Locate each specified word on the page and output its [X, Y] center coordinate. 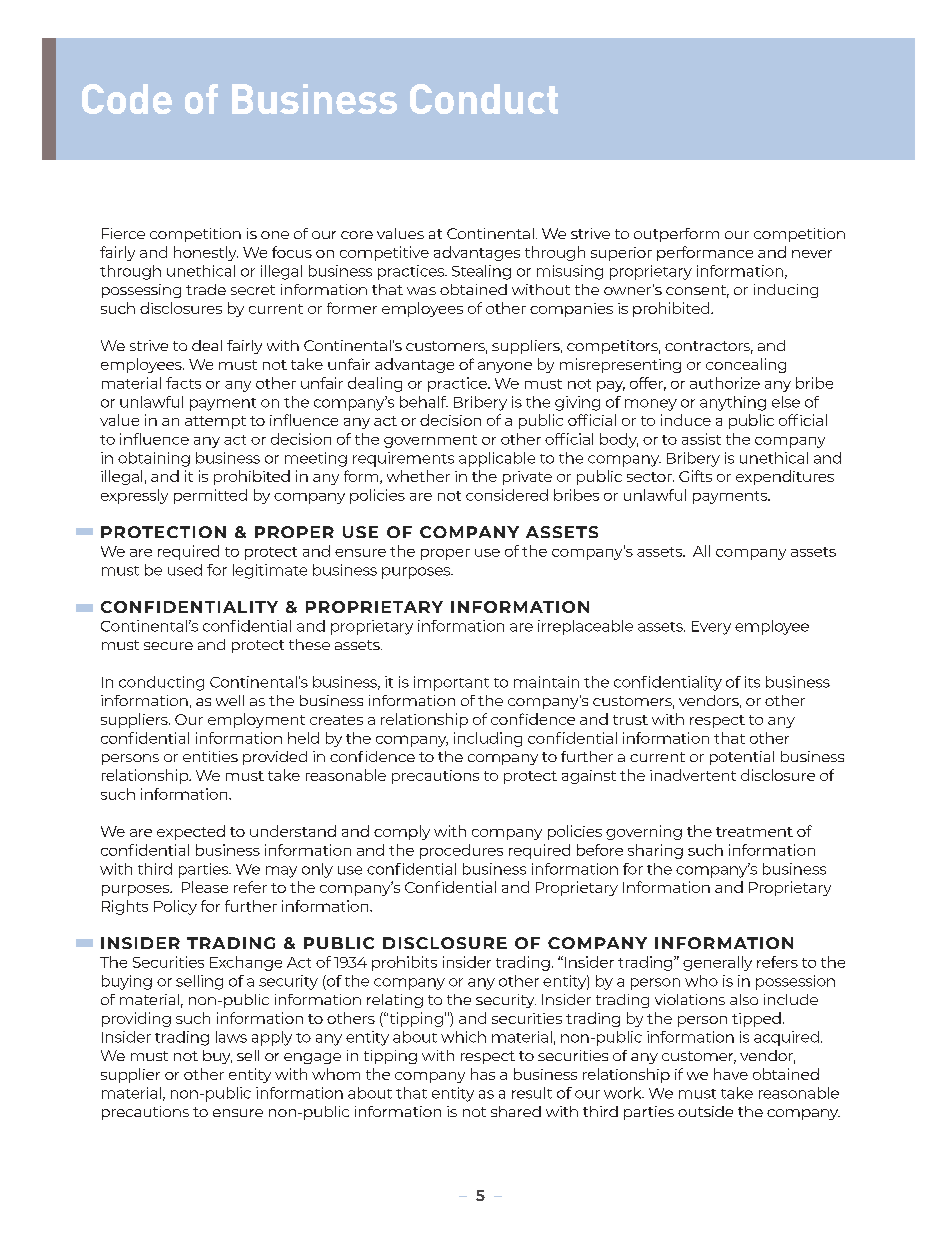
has [483, 1074]
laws [231, 1037]
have [731, 1074]
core [357, 235]
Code [127, 99]
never [812, 254]
